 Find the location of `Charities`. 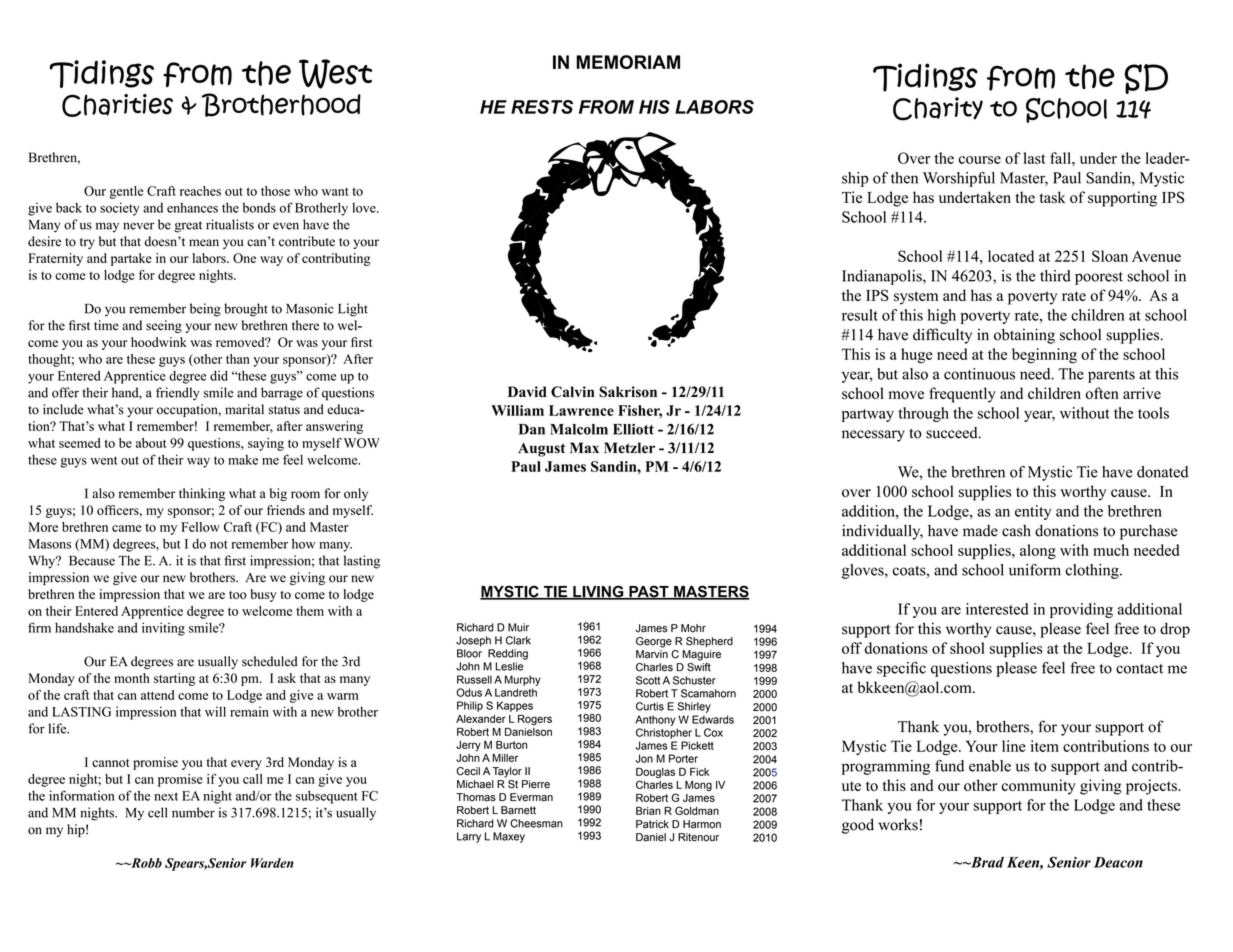

Charities is located at coordinates (117, 105).
